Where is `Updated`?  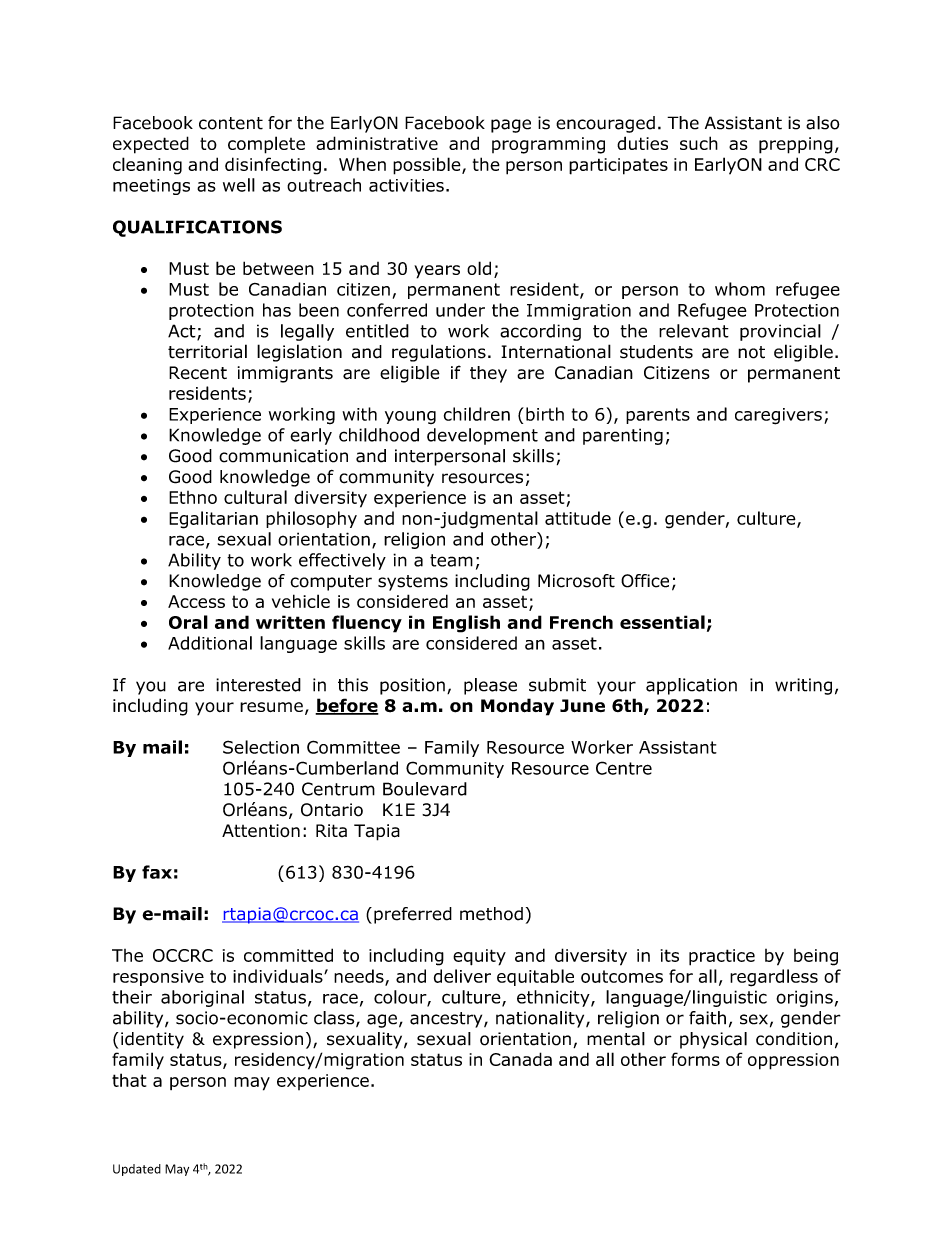 Updated is located at coordinates (137, 1170).
